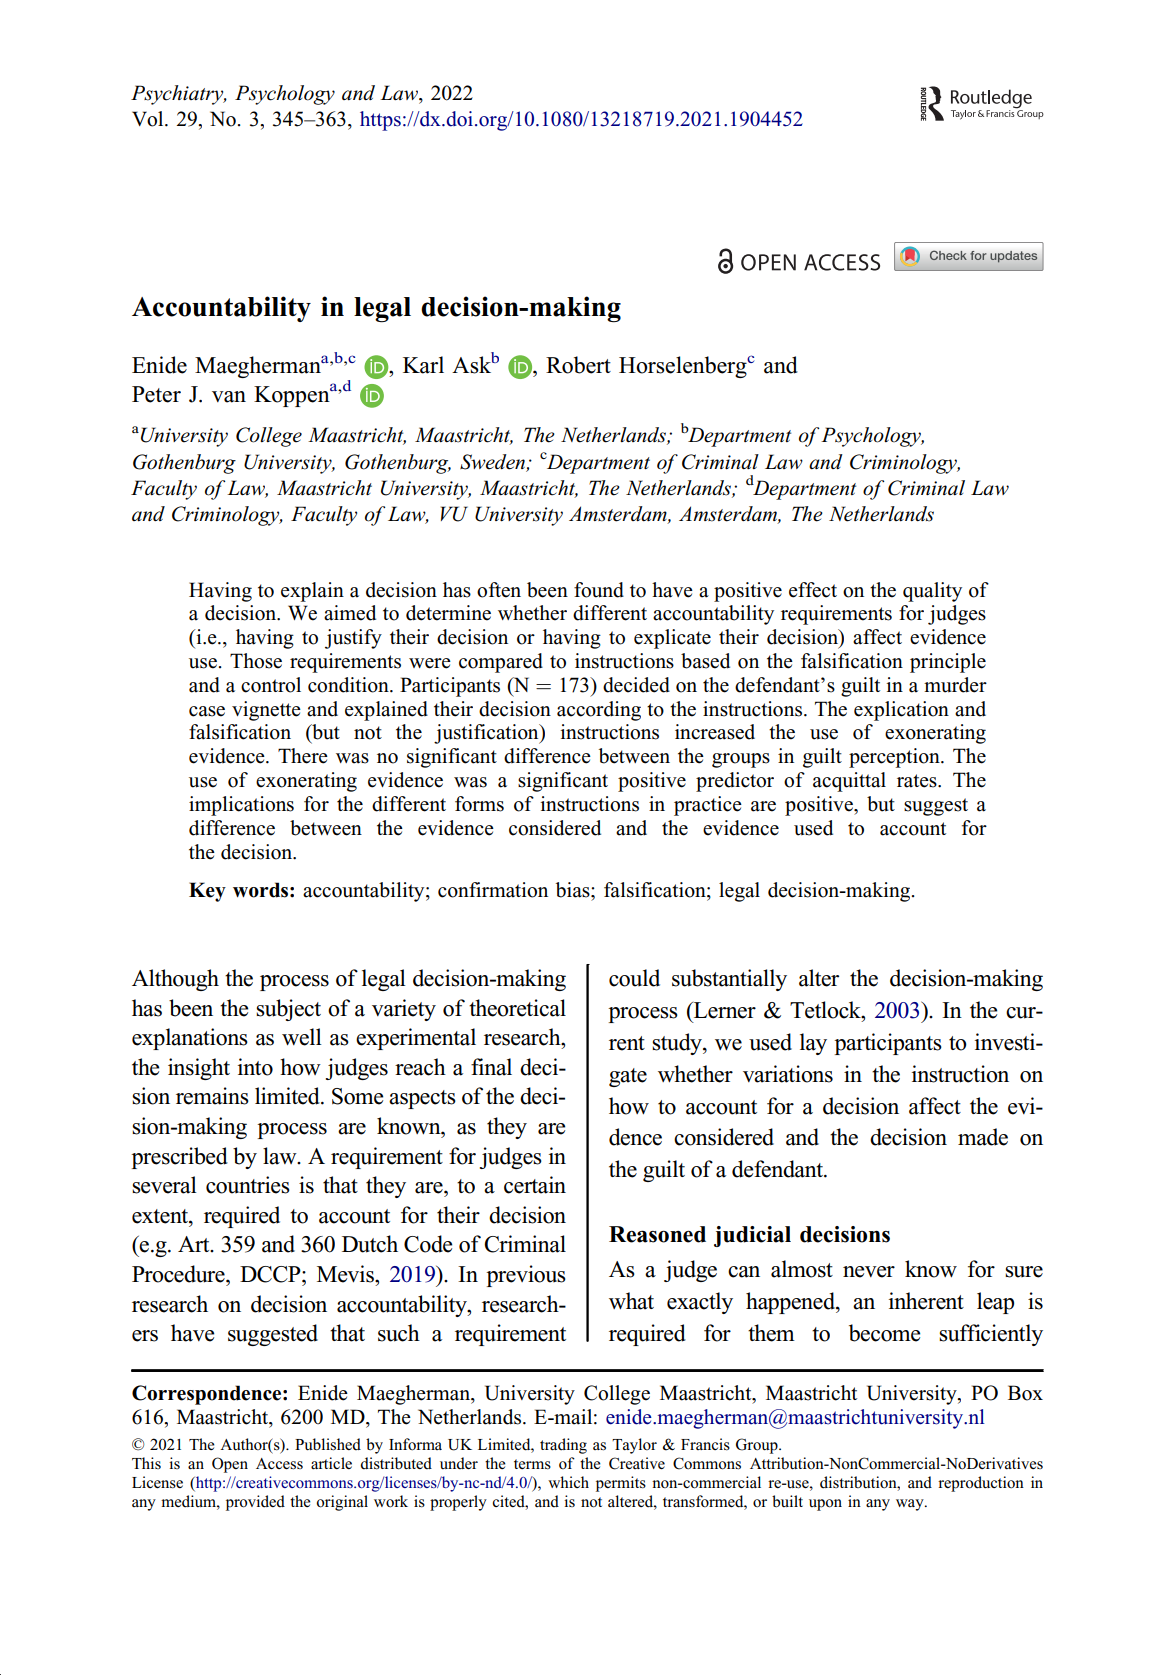 This screenshot has width=1175, height=1675. I want to click on certain, so click(535, 1185).
